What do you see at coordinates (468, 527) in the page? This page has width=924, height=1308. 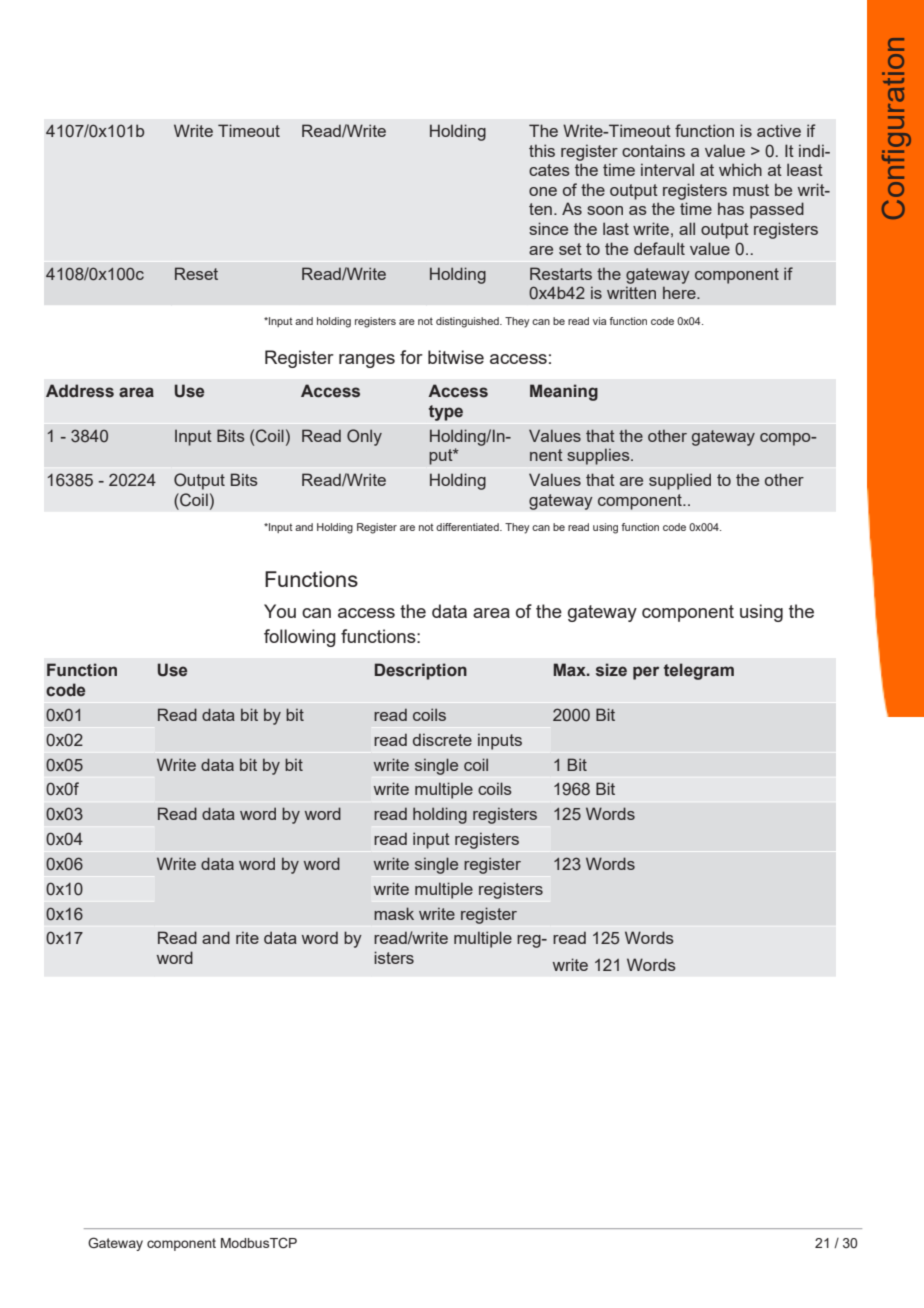 I see `differentiated` at bounding box center [468, 527].
